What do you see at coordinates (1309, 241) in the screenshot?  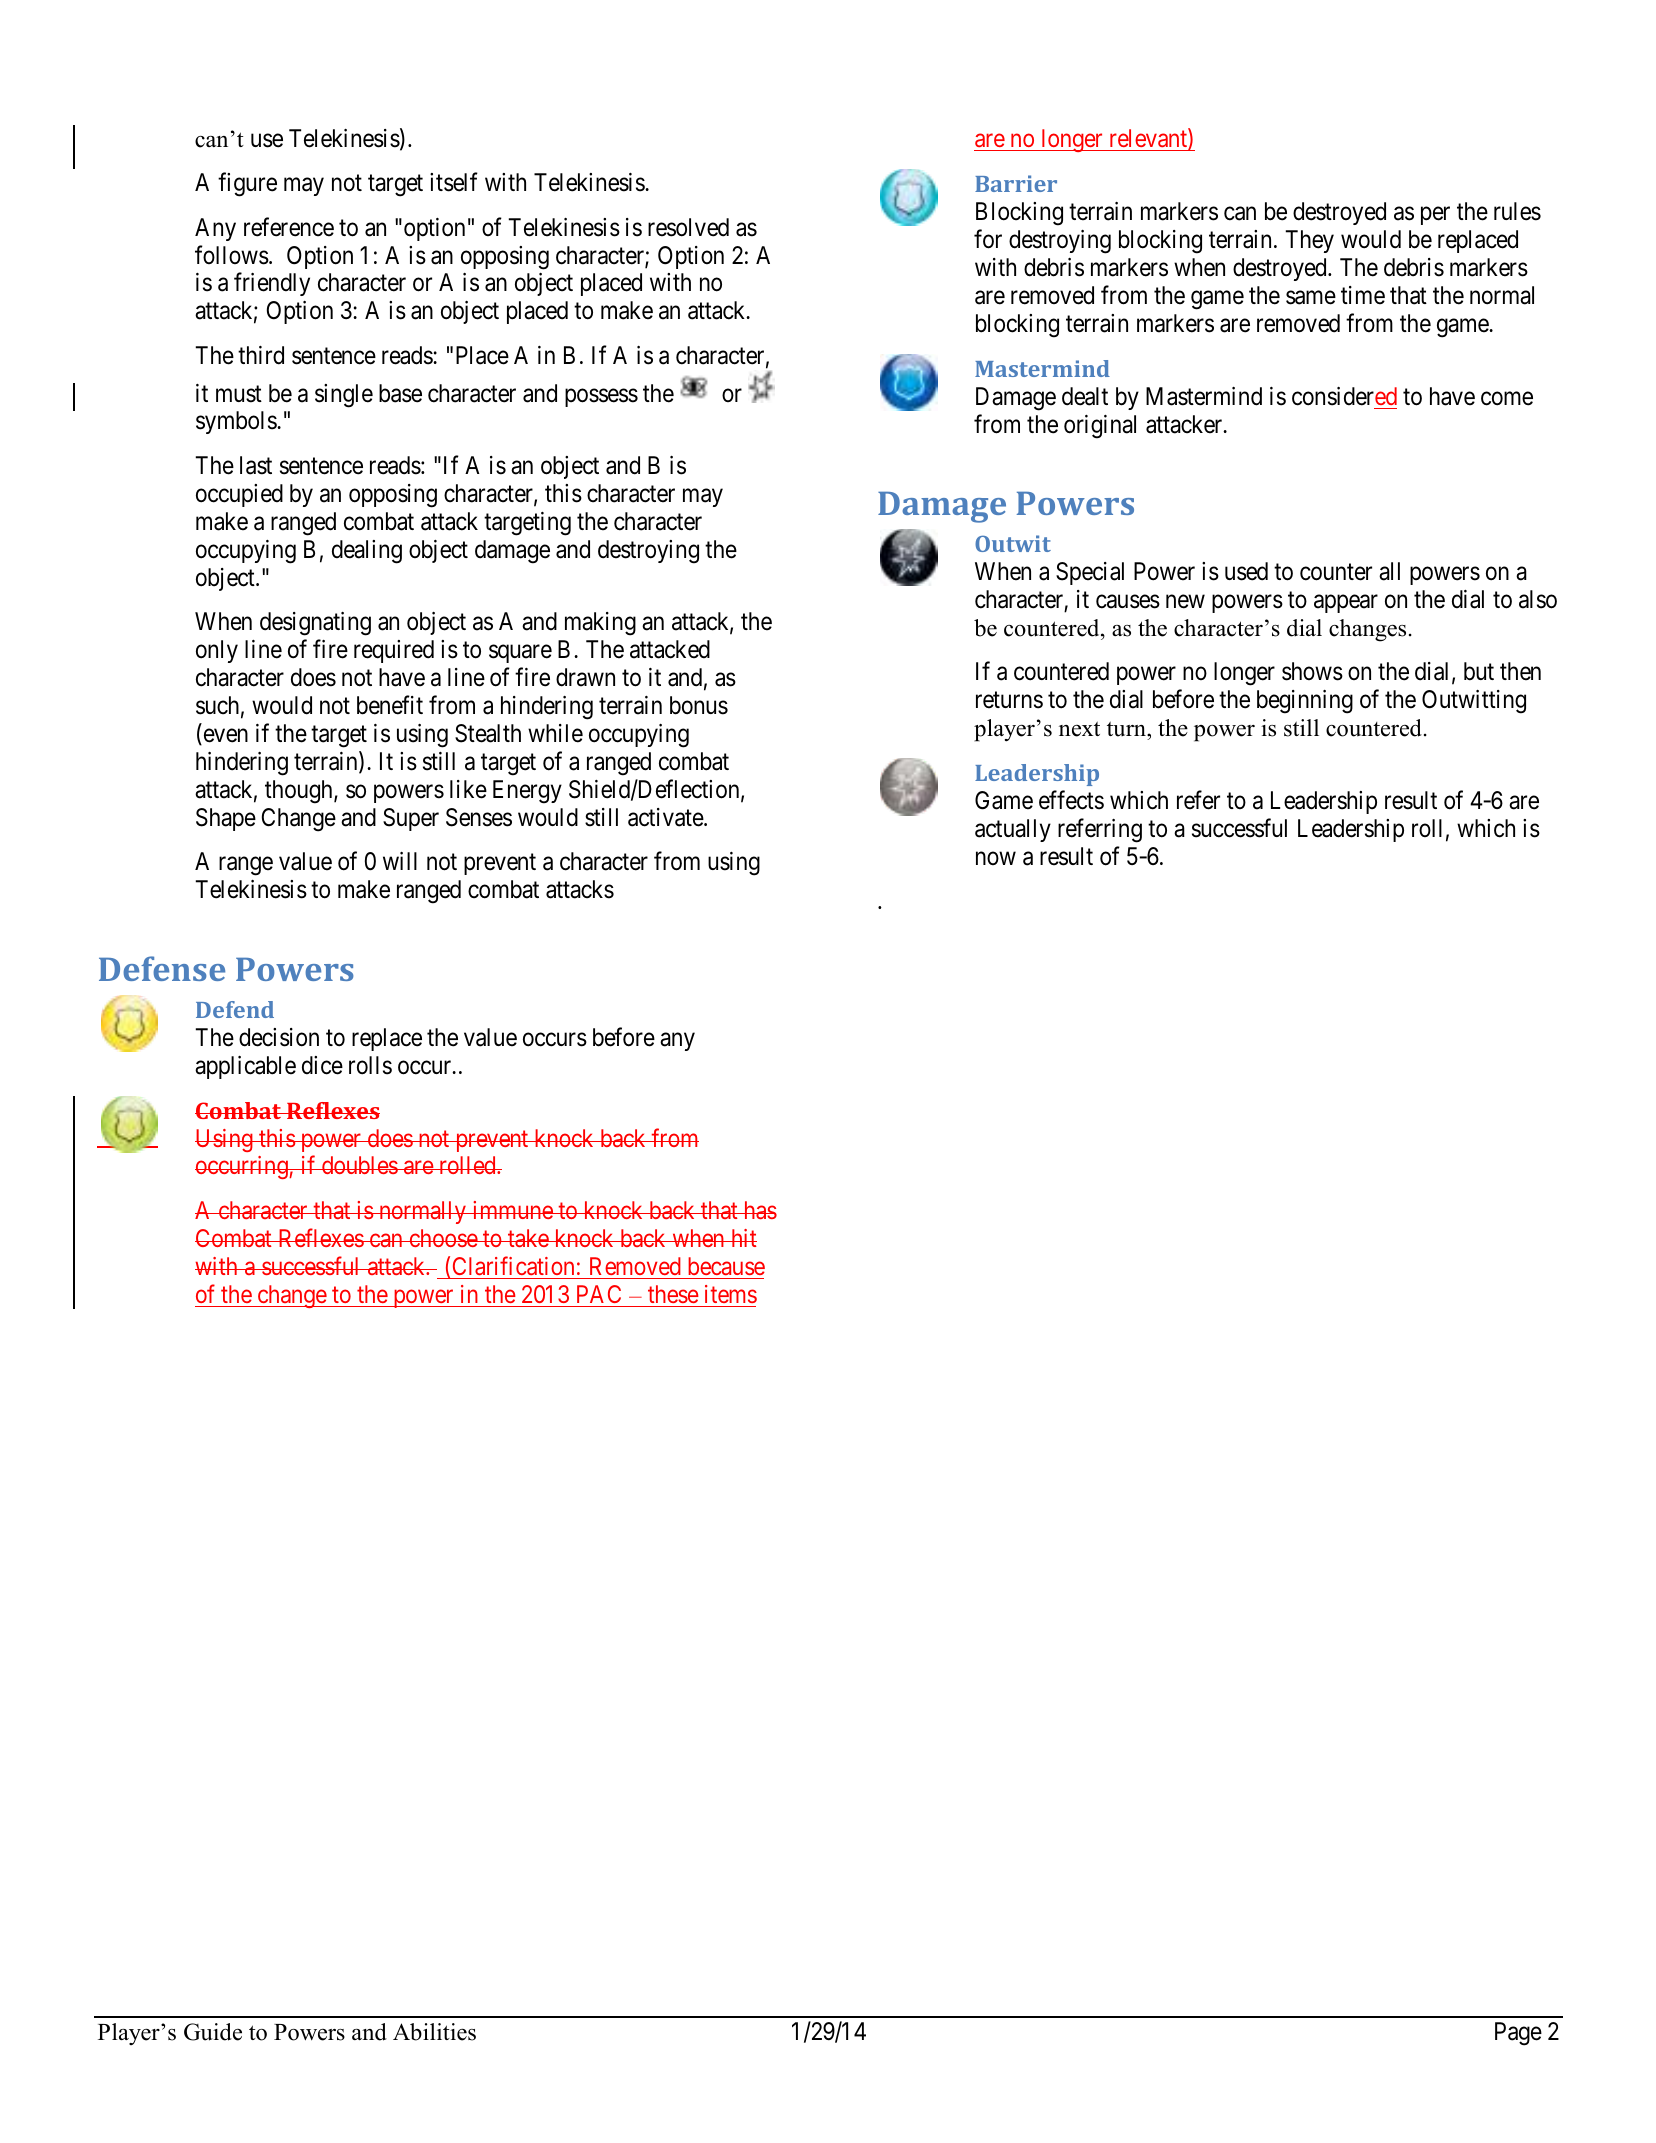 I see `They` at bounding box center [1309, 241].
